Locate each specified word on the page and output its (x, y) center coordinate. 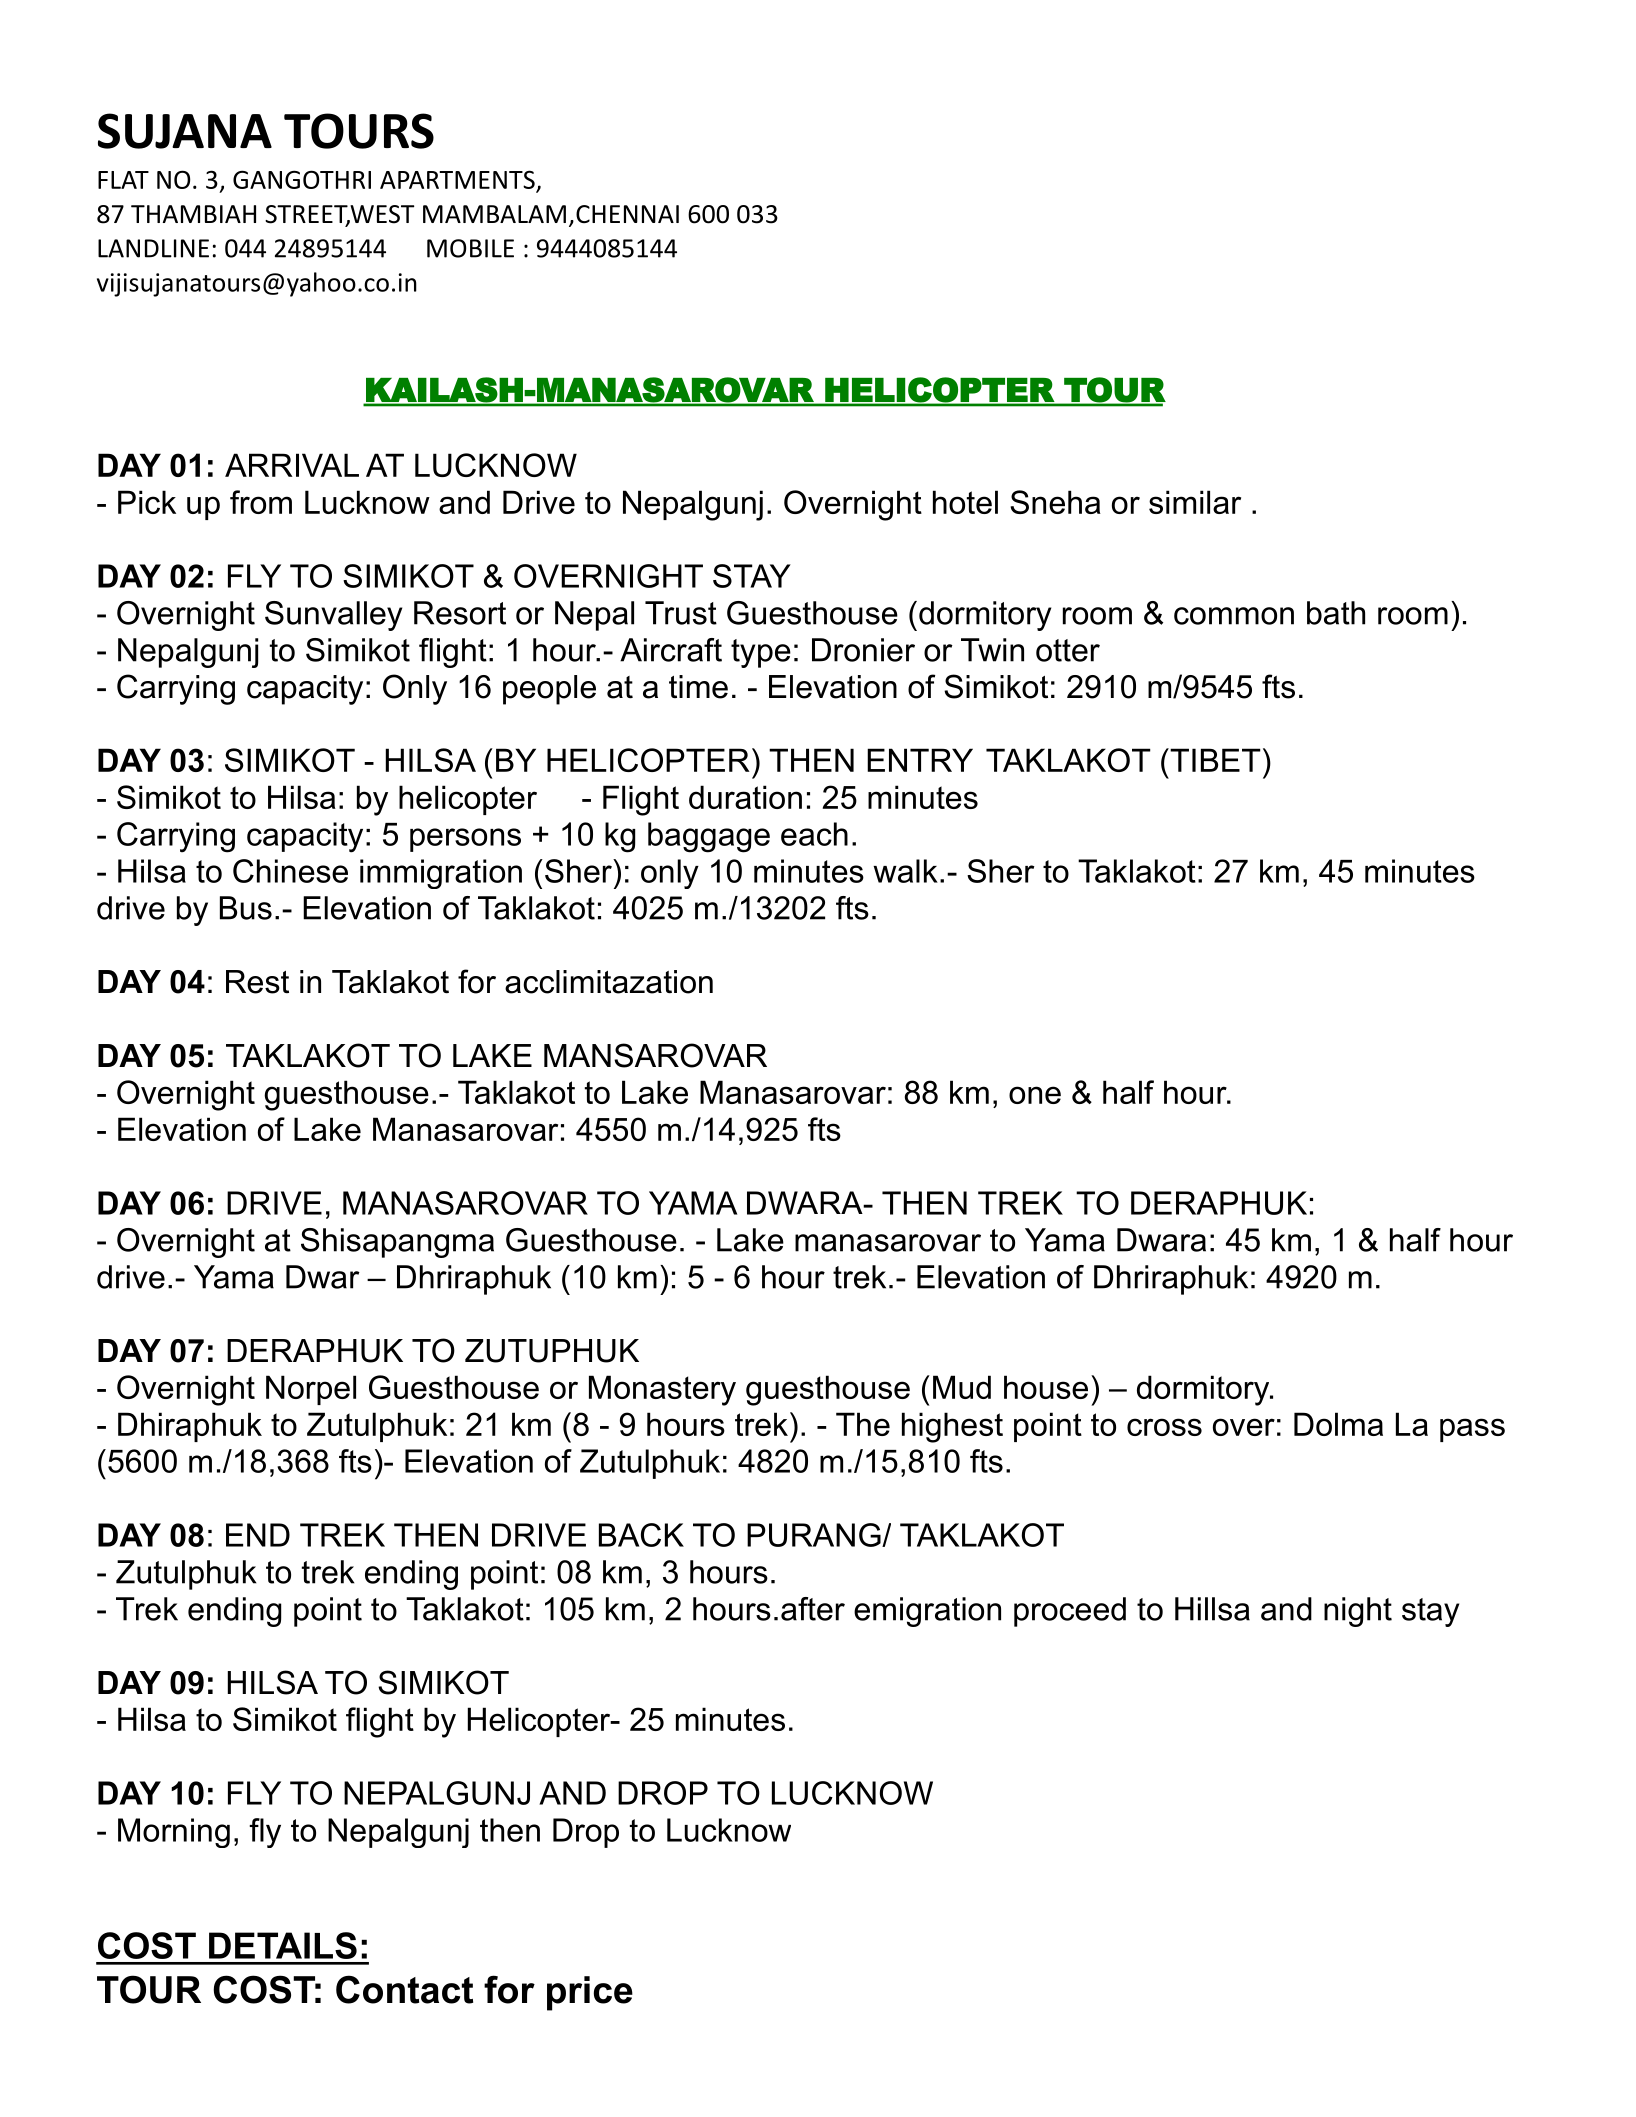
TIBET (1214, 760)
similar (1195, 502)
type (761, 653)
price (590, 1993)
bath (1336, 613)
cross (1164, 1427)
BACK (641, 1535)
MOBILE (470, 248)
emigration (927, 1612)
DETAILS (283, 1945)
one (1035, 1095)
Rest (257, 982)
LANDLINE (153, 248)
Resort (460, 613)
